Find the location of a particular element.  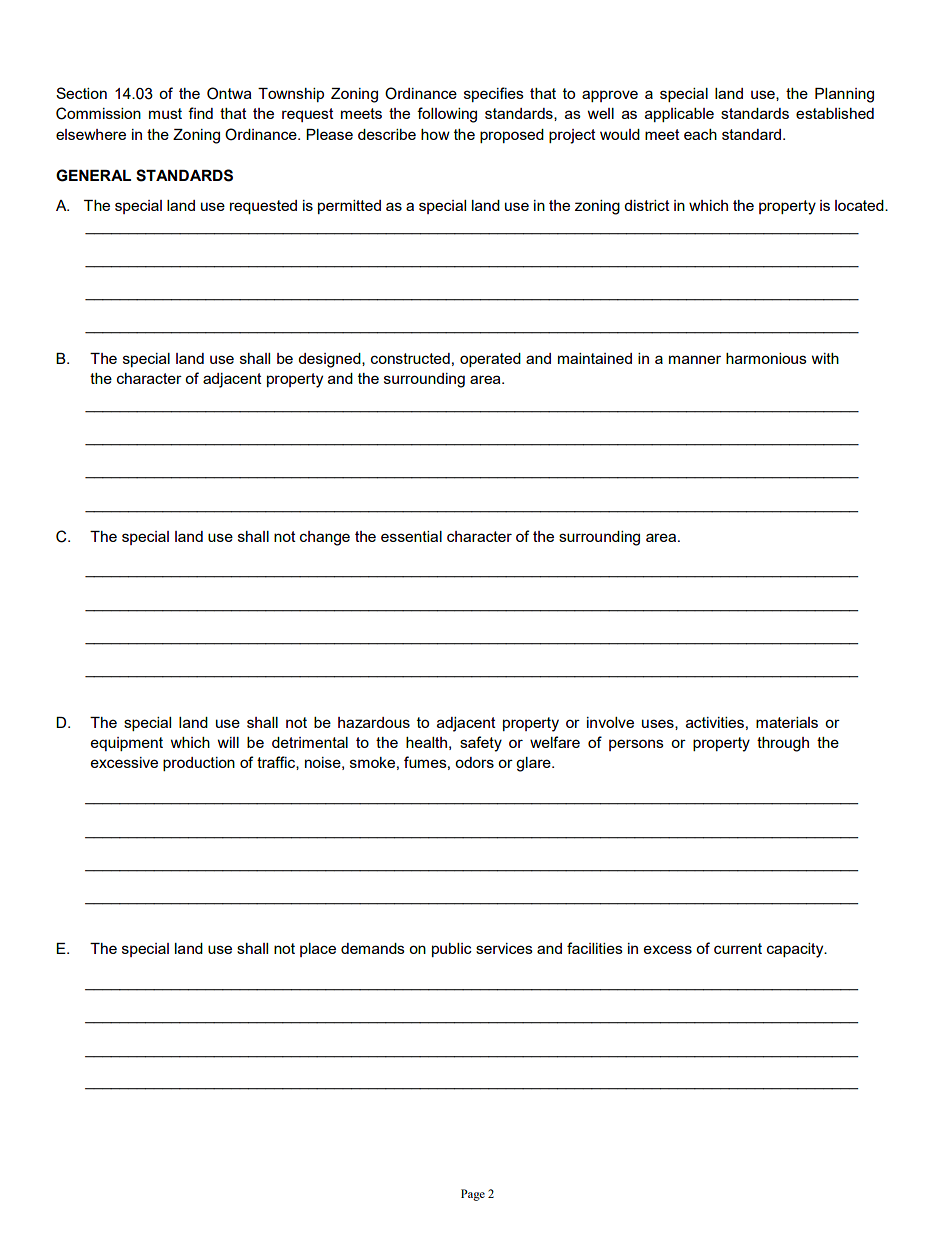

Page is located at coordinates (473, 1195).
